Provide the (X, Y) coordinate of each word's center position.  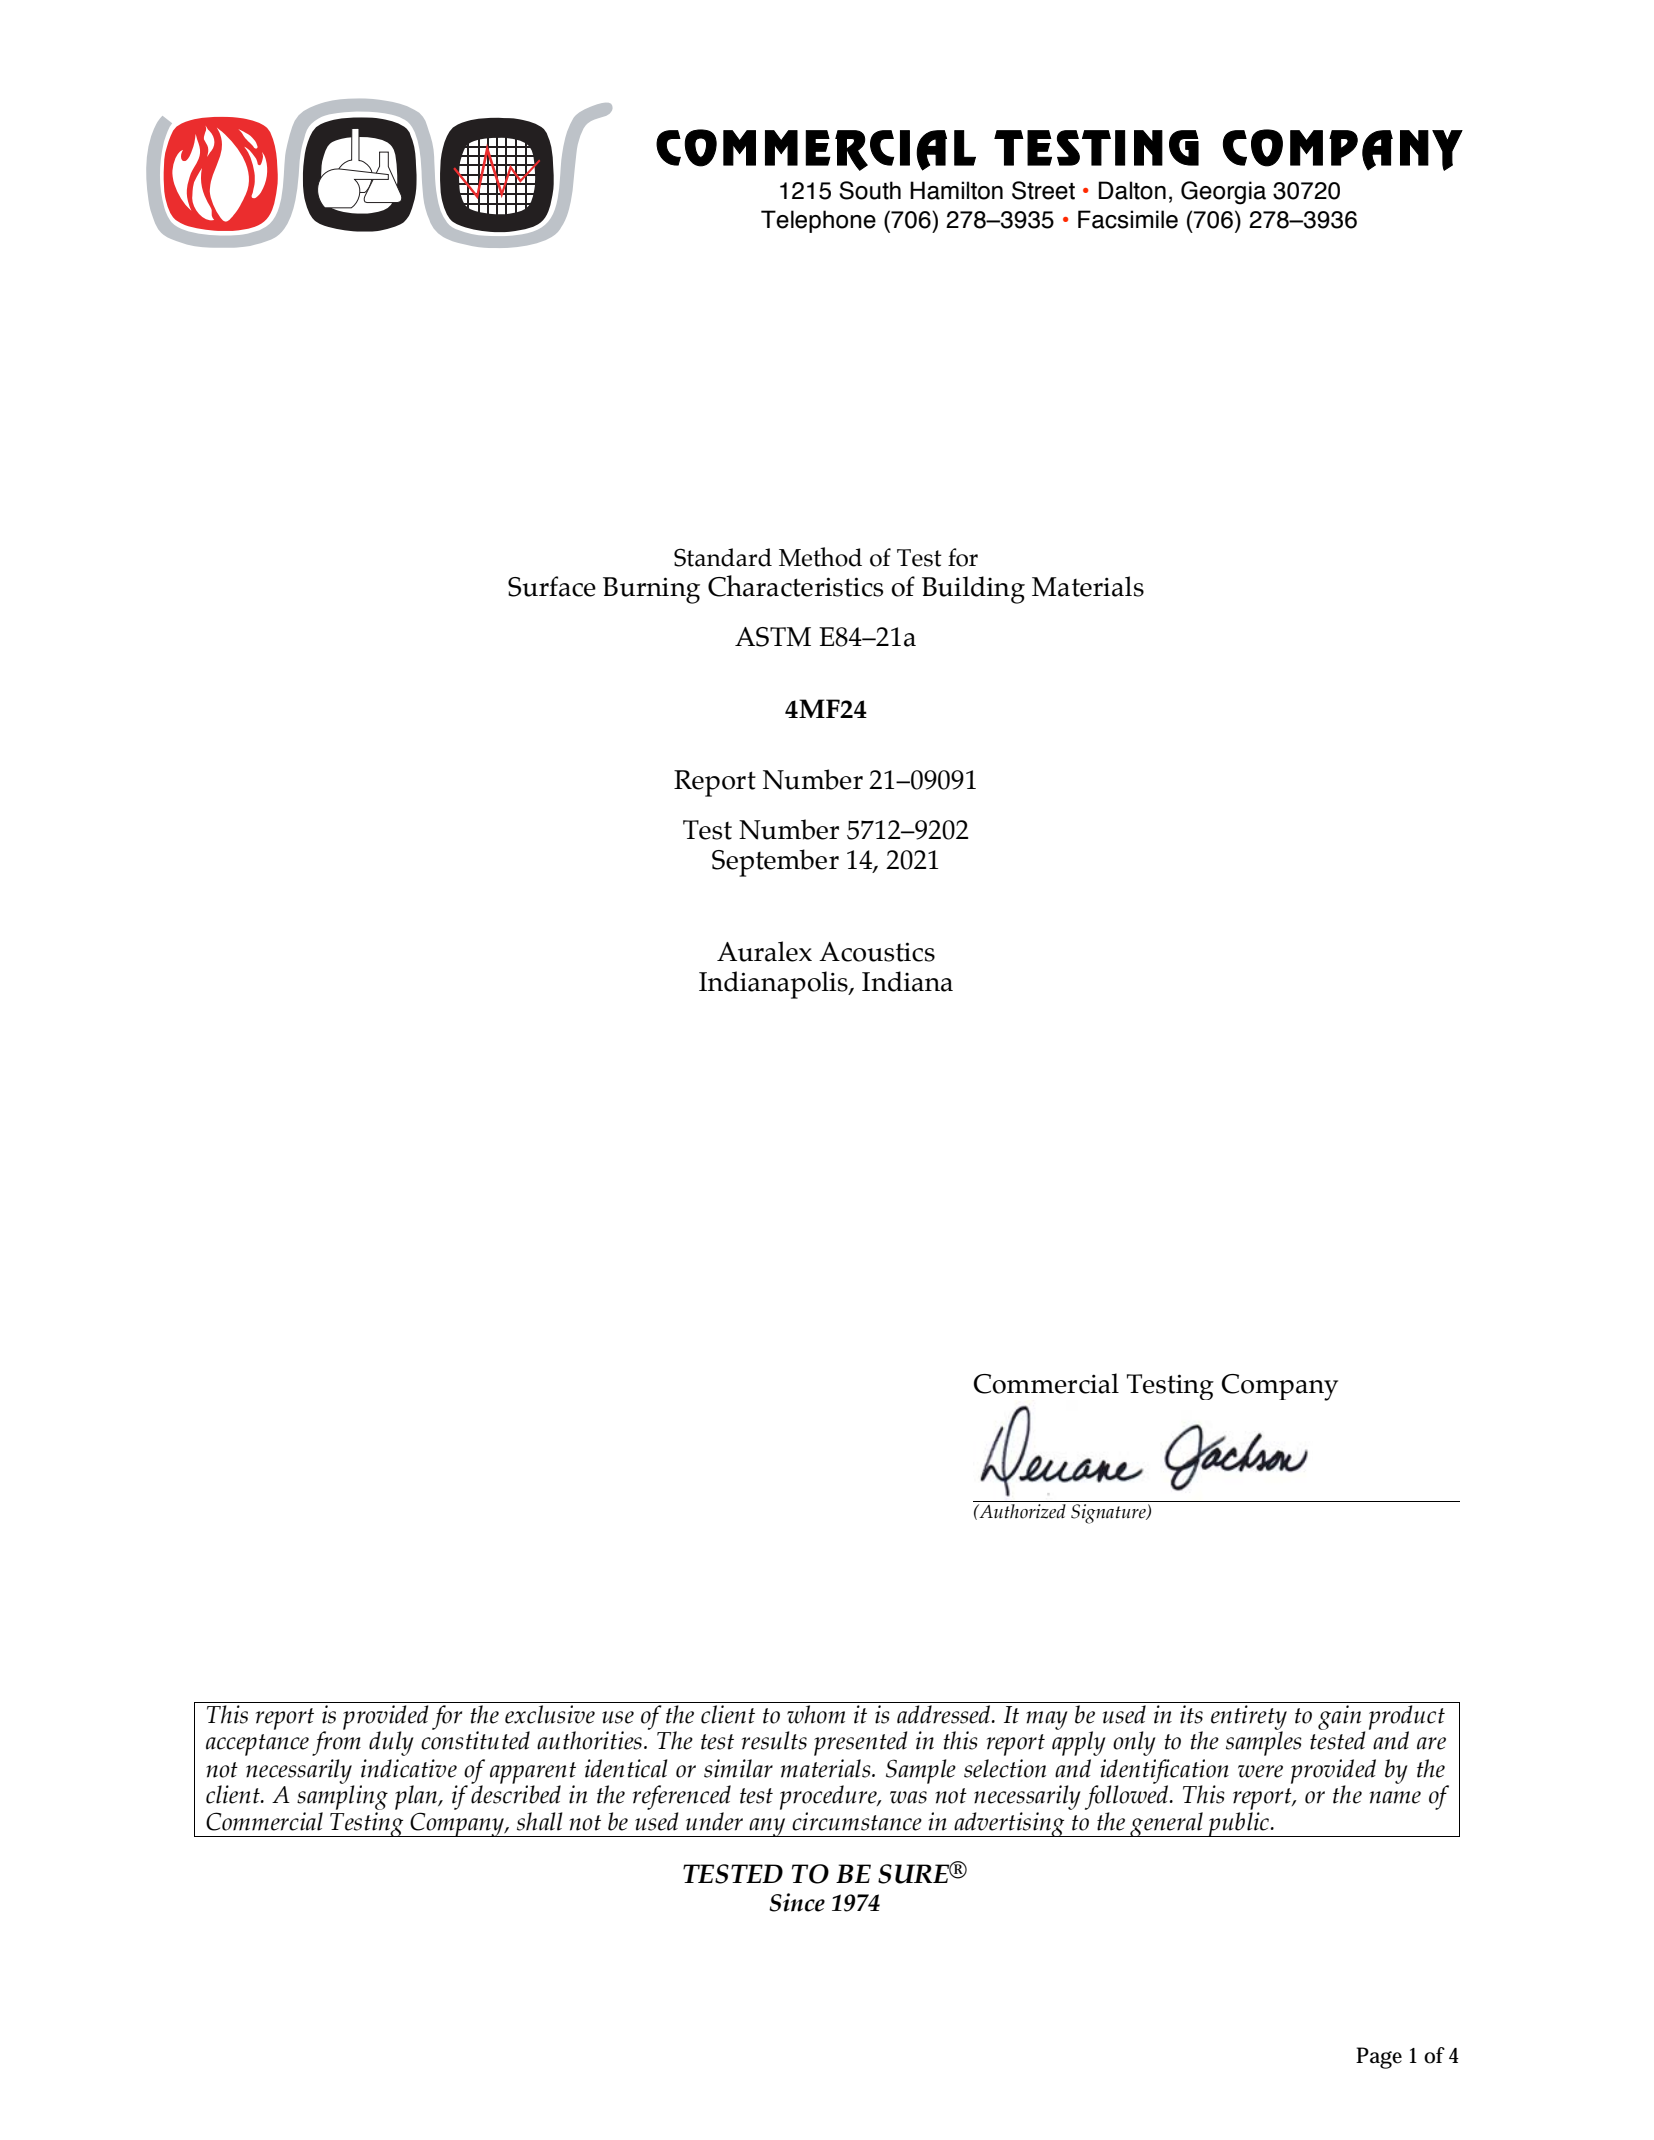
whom (816, 1714)
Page (1379, 2058)
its (1191, 1714)
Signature (1109, 1514)
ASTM (773, 637)
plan (417, 1797)
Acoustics (877, 952)
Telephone (818, 221)
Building (973, 590)
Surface (552, 586)
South (870, 190)
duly (391, 1743)
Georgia (1223, 193)
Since (797, 1902)
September (775, 863)
